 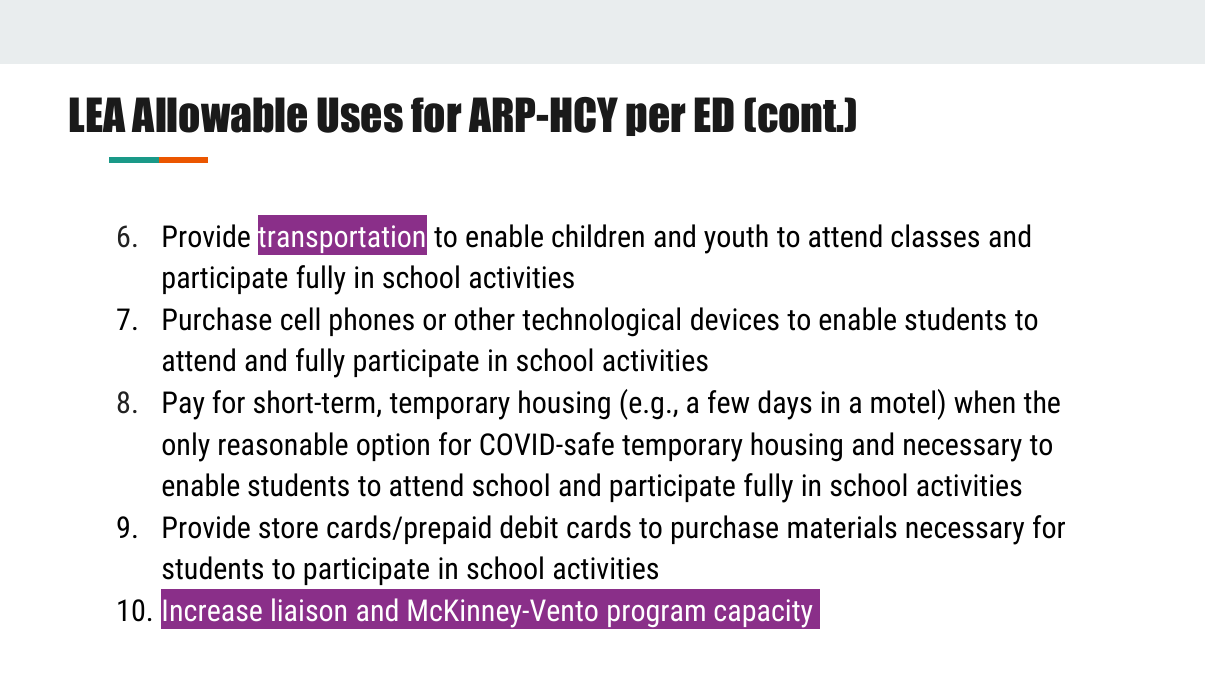 What do you see at coordinates (656, 119) in the page?
I see `per` at bounding box center [656, 119].
